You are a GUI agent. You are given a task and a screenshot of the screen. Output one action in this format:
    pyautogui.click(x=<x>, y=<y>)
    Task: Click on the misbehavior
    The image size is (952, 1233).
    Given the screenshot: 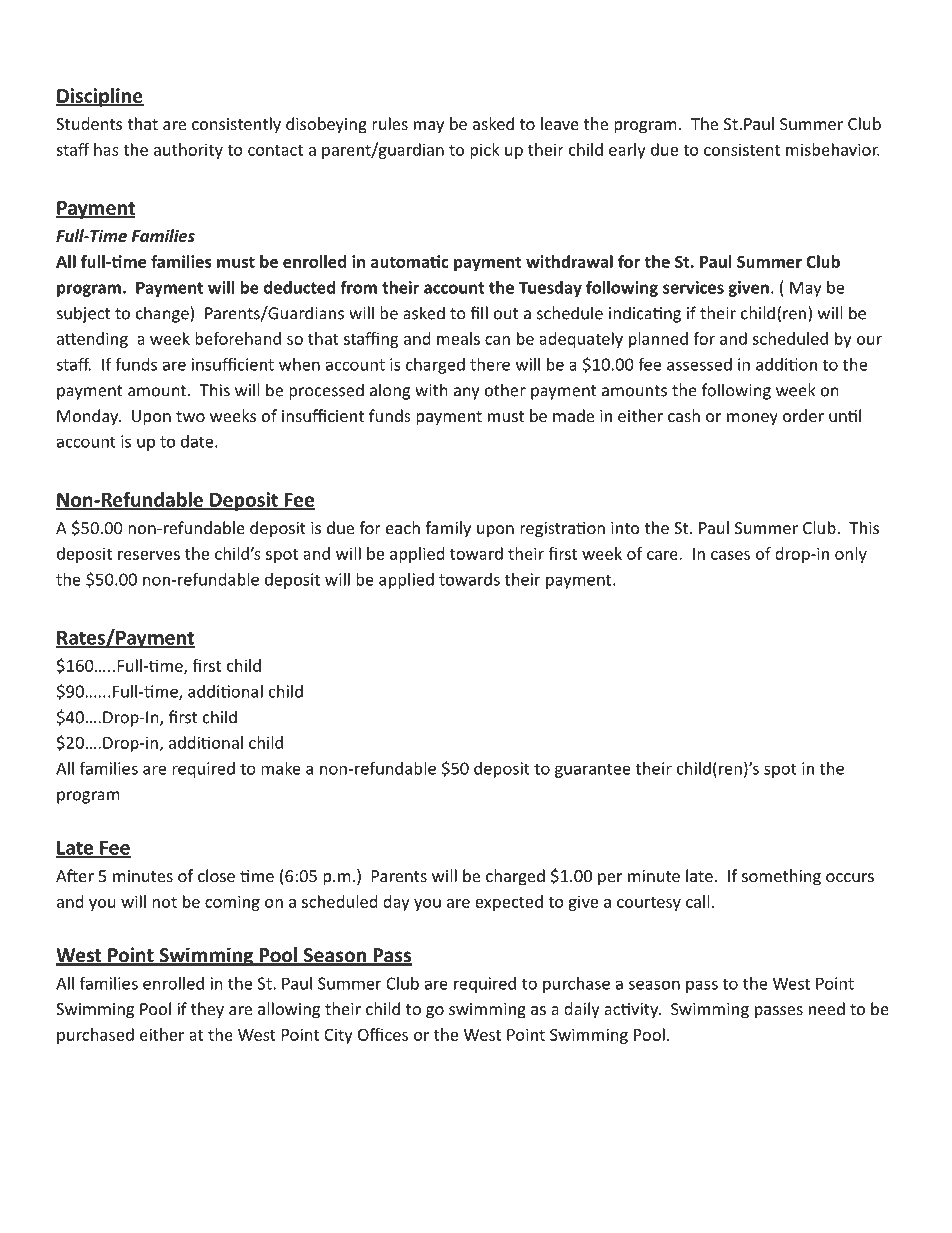 What is the action you would take?
    pyautogui.click(x=833, y=149)
